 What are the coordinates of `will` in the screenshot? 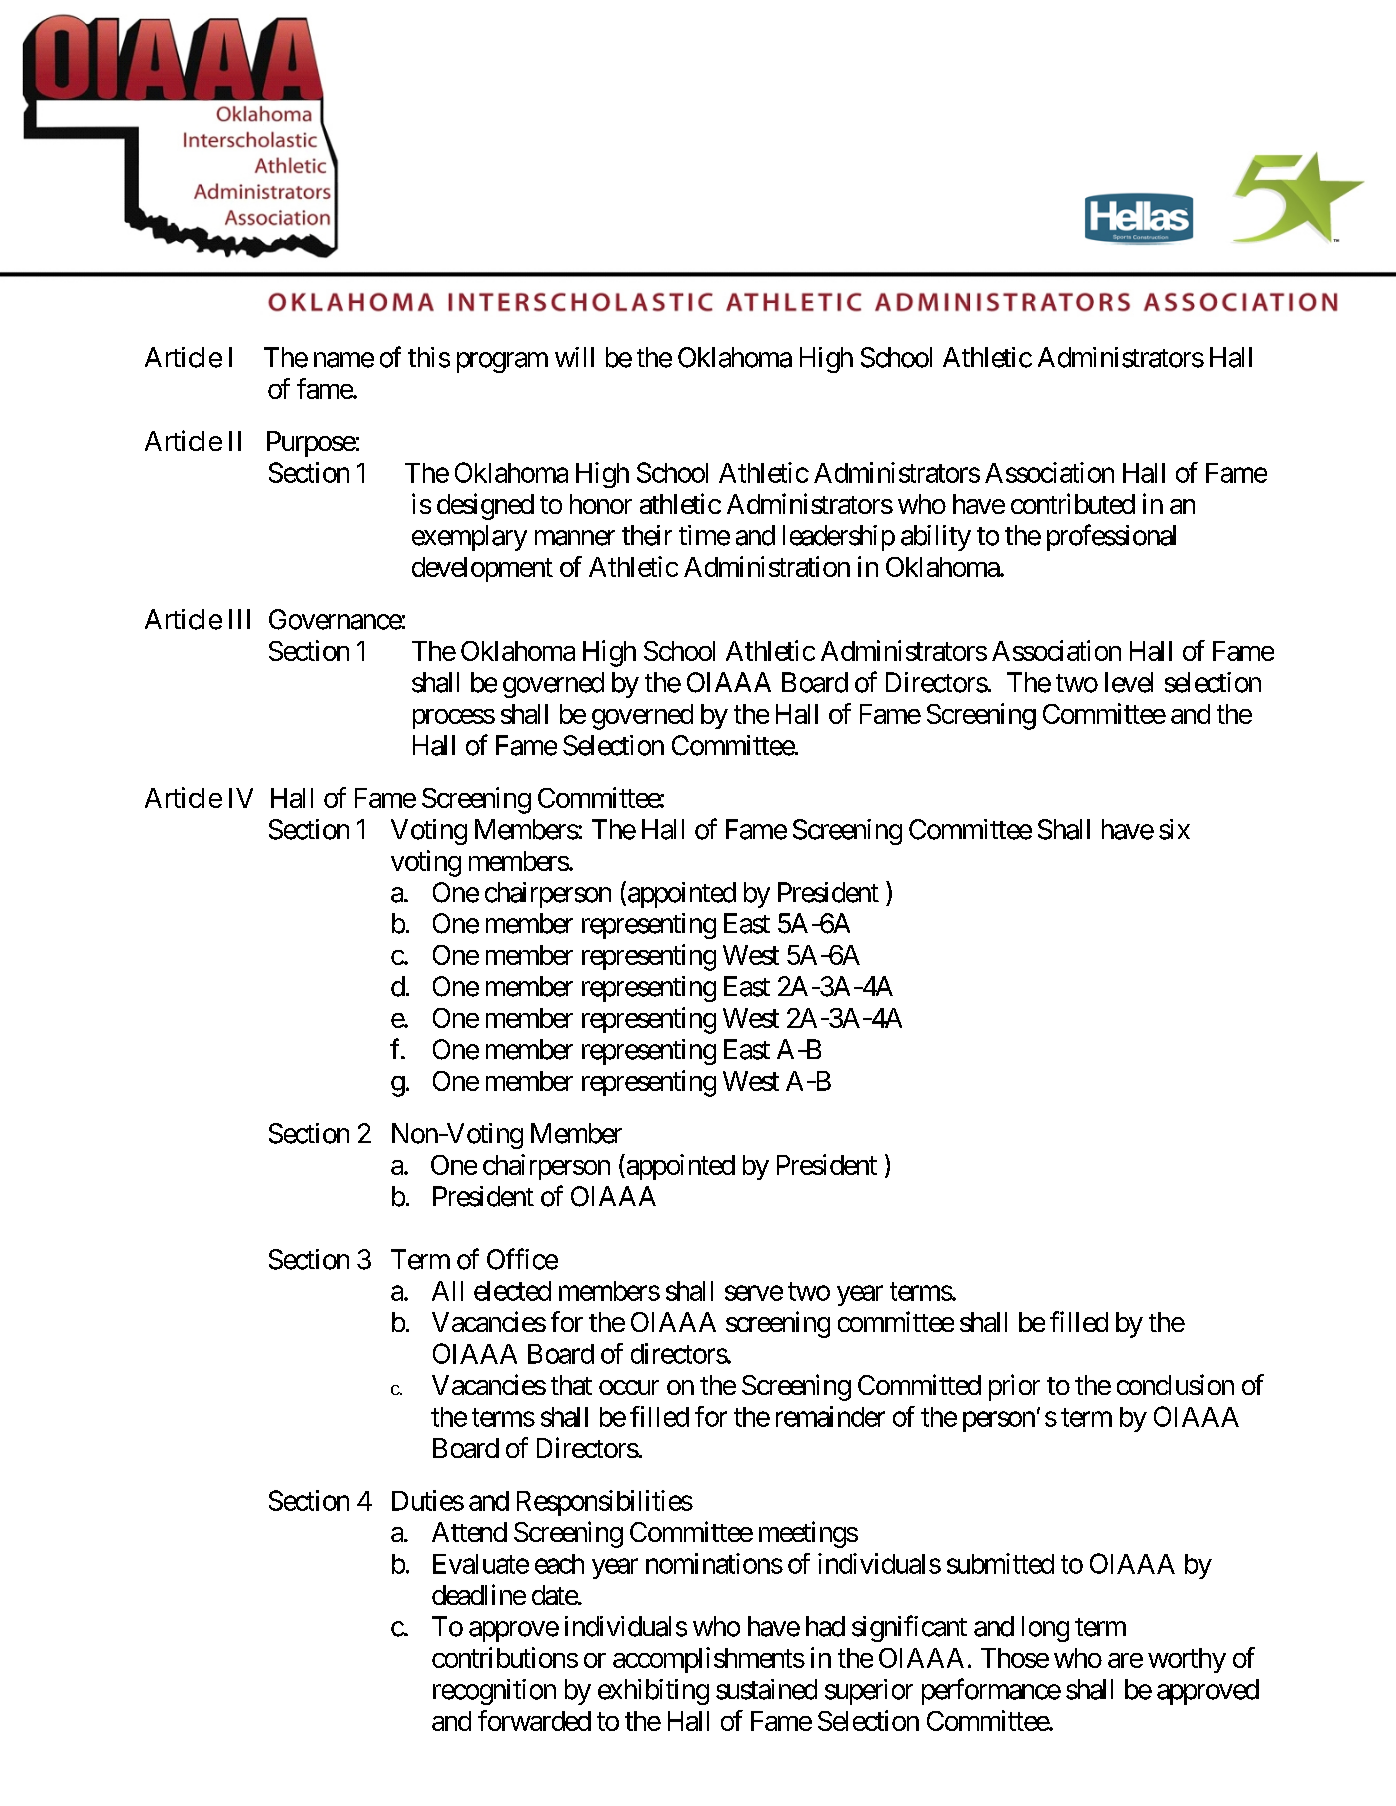 It's located at (574, 357).
